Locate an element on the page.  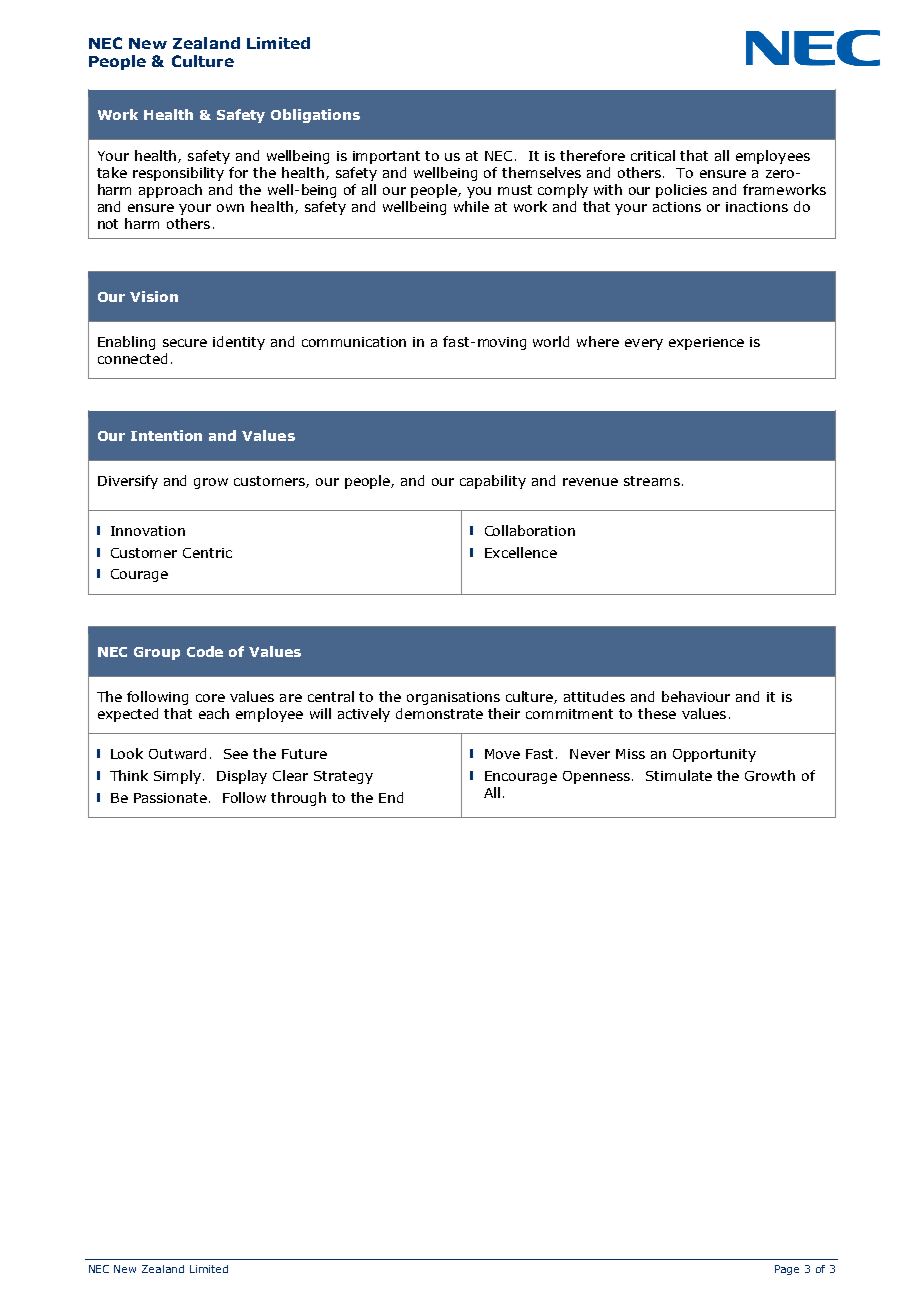
Stimulate is located at coordinates (679, 775).
